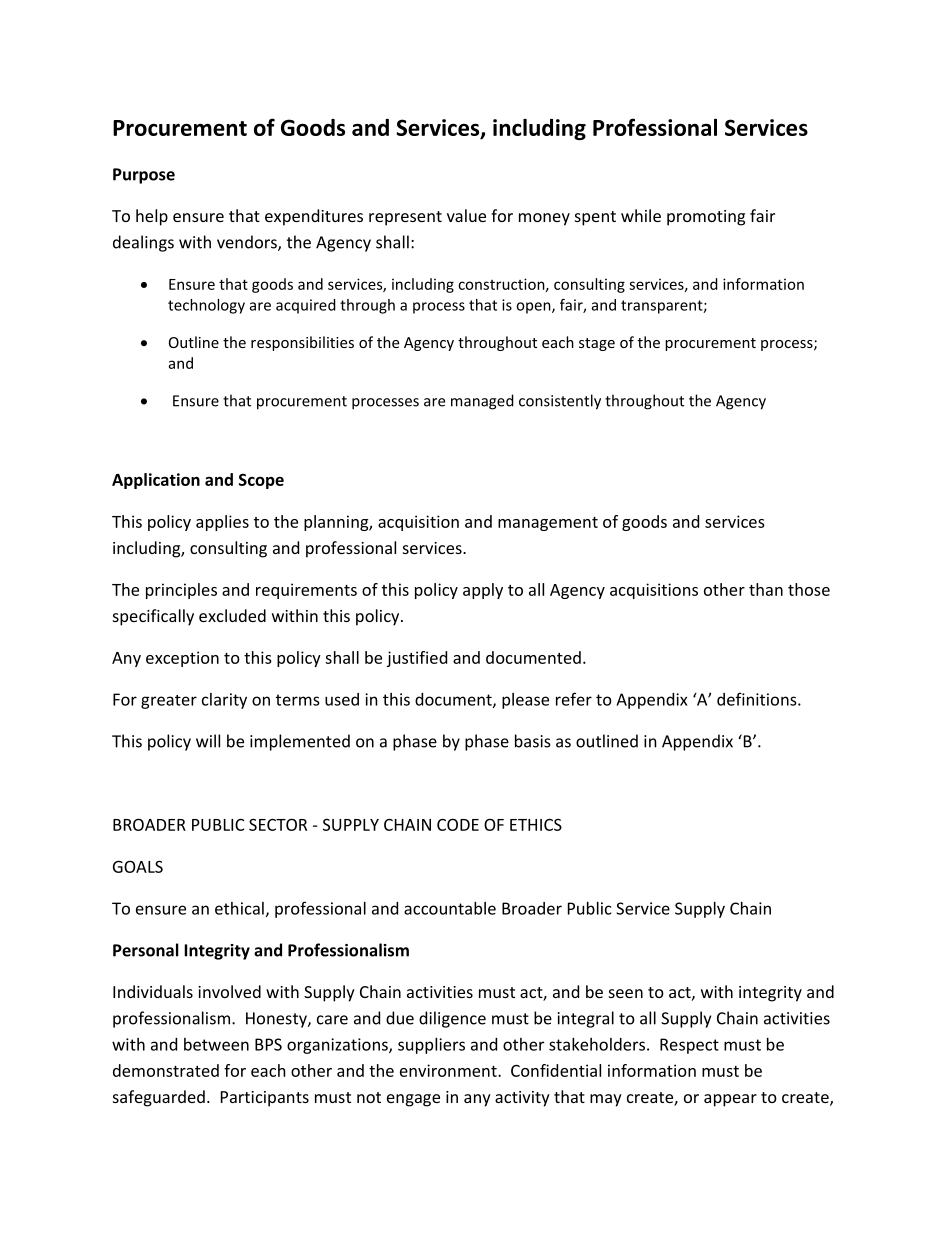 Image resolution: width=952 pixels, height=1233 pixels. I want to click on than, so click(766, 589).
